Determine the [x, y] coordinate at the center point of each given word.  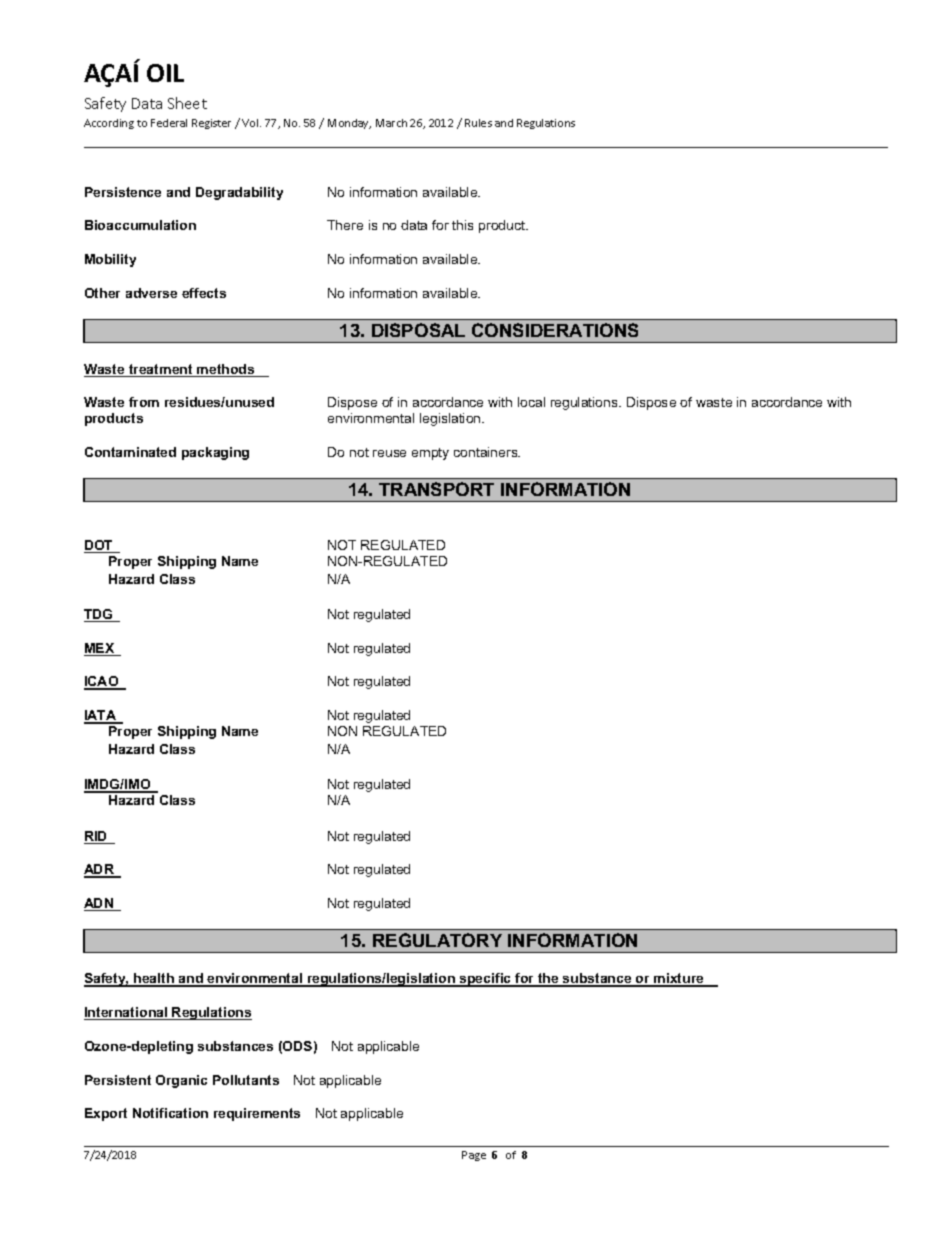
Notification [170, 1113]
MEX [100, 649]
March [391, 123]
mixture [679, 979]
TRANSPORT [436, 489]
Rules [478, 123]
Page [474, 1156]
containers [487, 452]
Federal [169, 123]
